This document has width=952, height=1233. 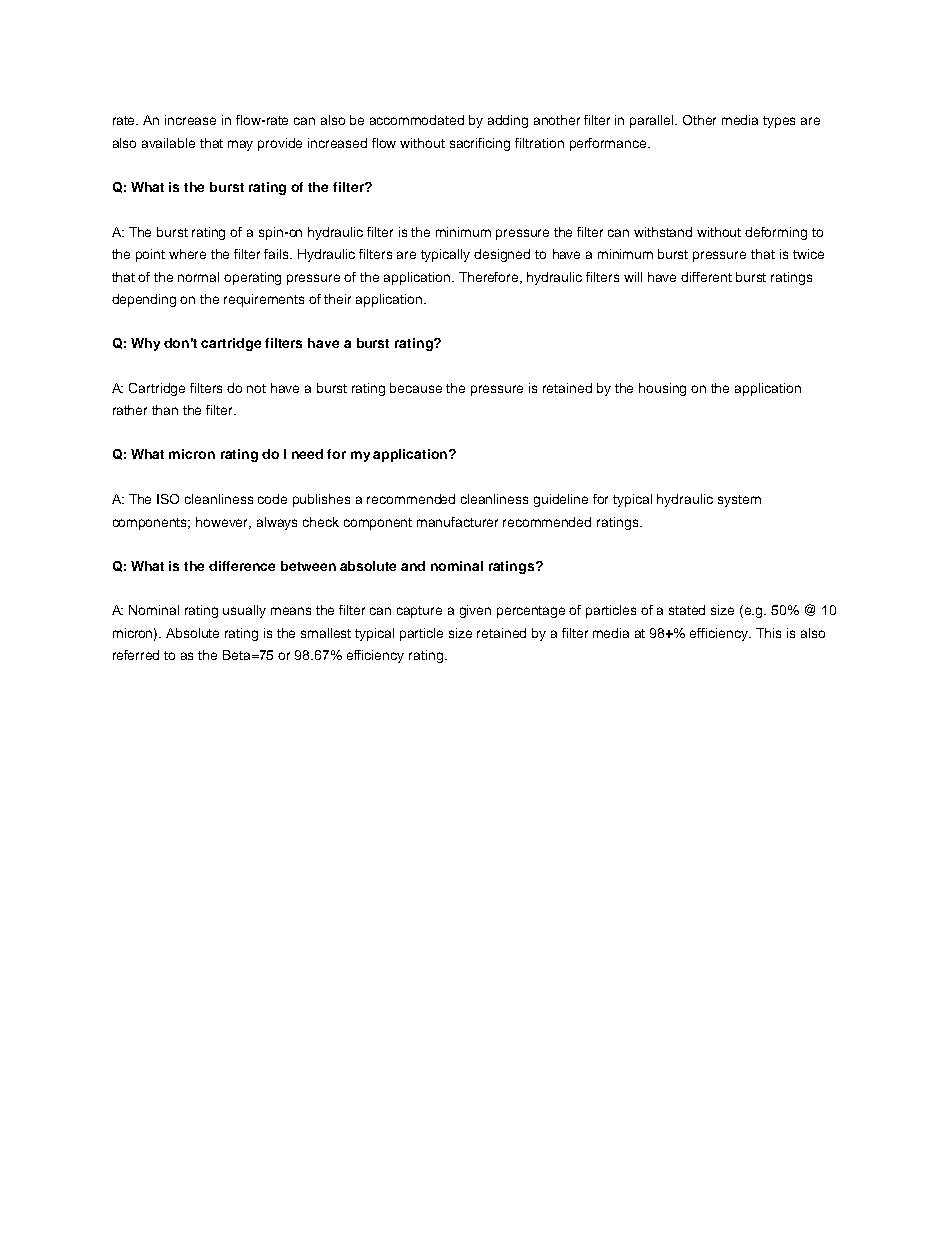 What do you see at coordinates (416, 388) in the document?
I see `because` at bounding box center [416, 388].
